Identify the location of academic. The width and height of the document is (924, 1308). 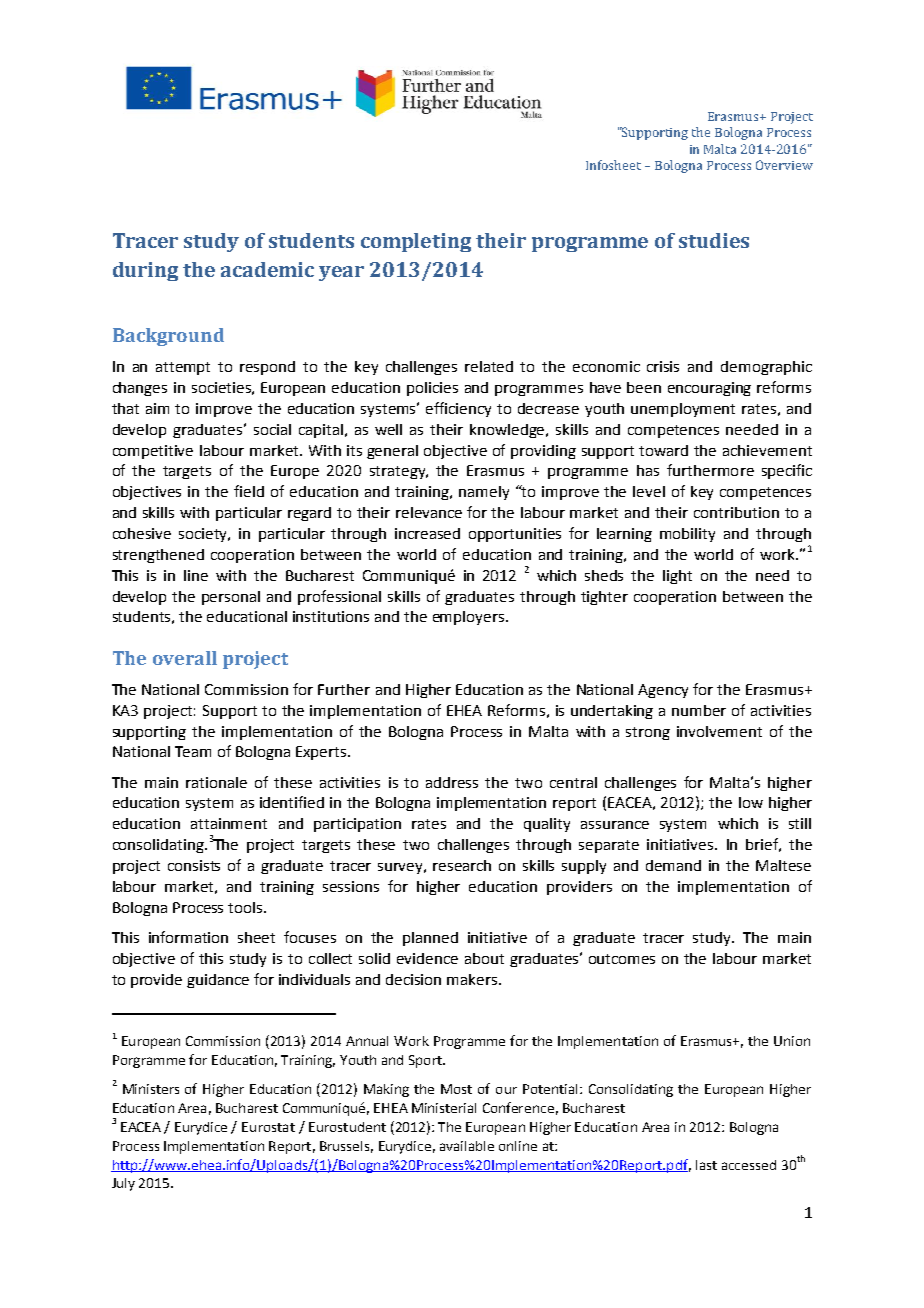
(267, 269).
